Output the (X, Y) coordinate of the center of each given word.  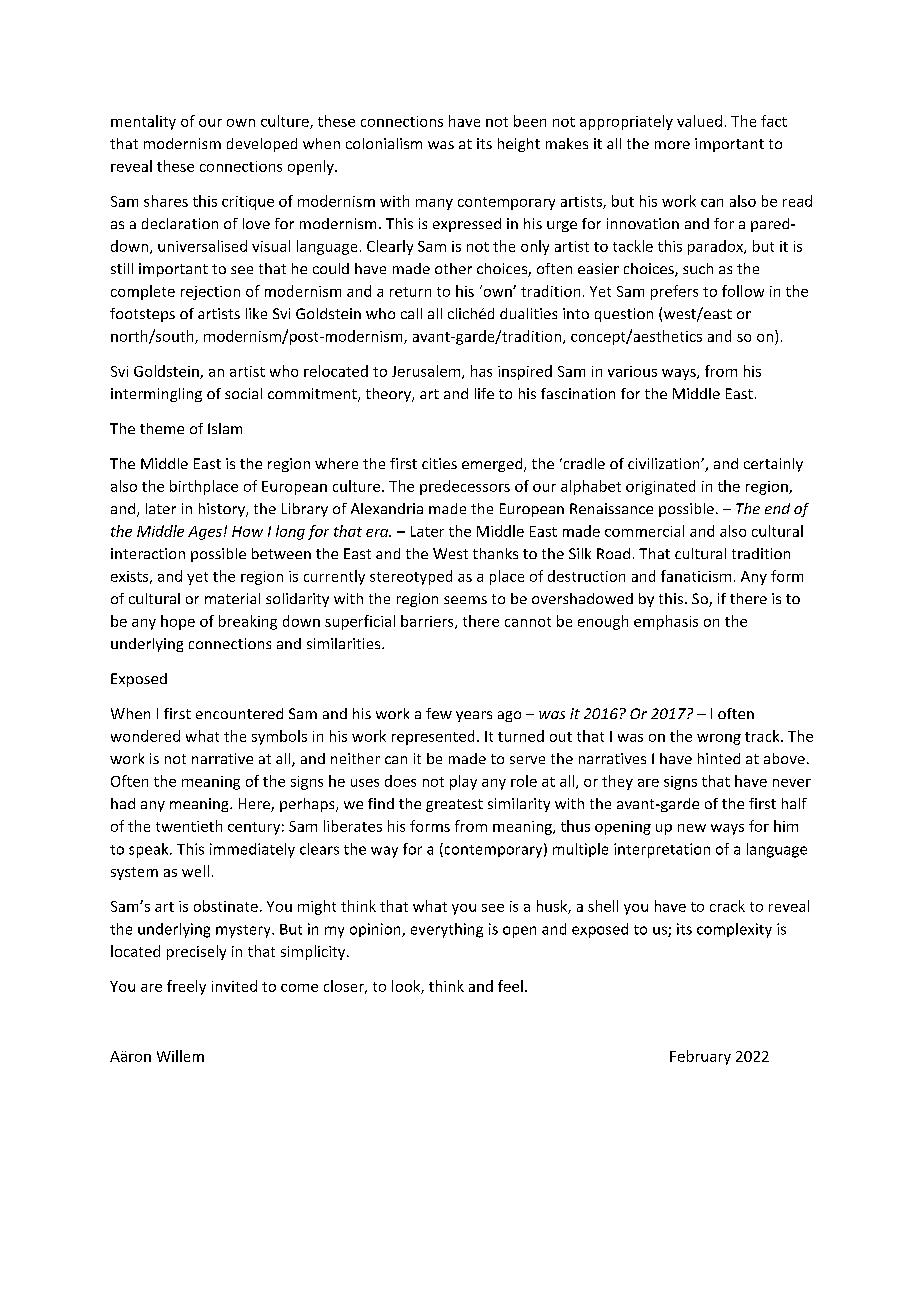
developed (262, 145)
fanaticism (696, 576)
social (243, 393)
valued (699, 121)
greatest (454, 805)
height (519, 145)
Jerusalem (426, 371)
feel (510, 986)
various (632, 371)
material (232, 598)
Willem (180, 1056)
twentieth (189, 826)
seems (465, 600)
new (692, 828)
